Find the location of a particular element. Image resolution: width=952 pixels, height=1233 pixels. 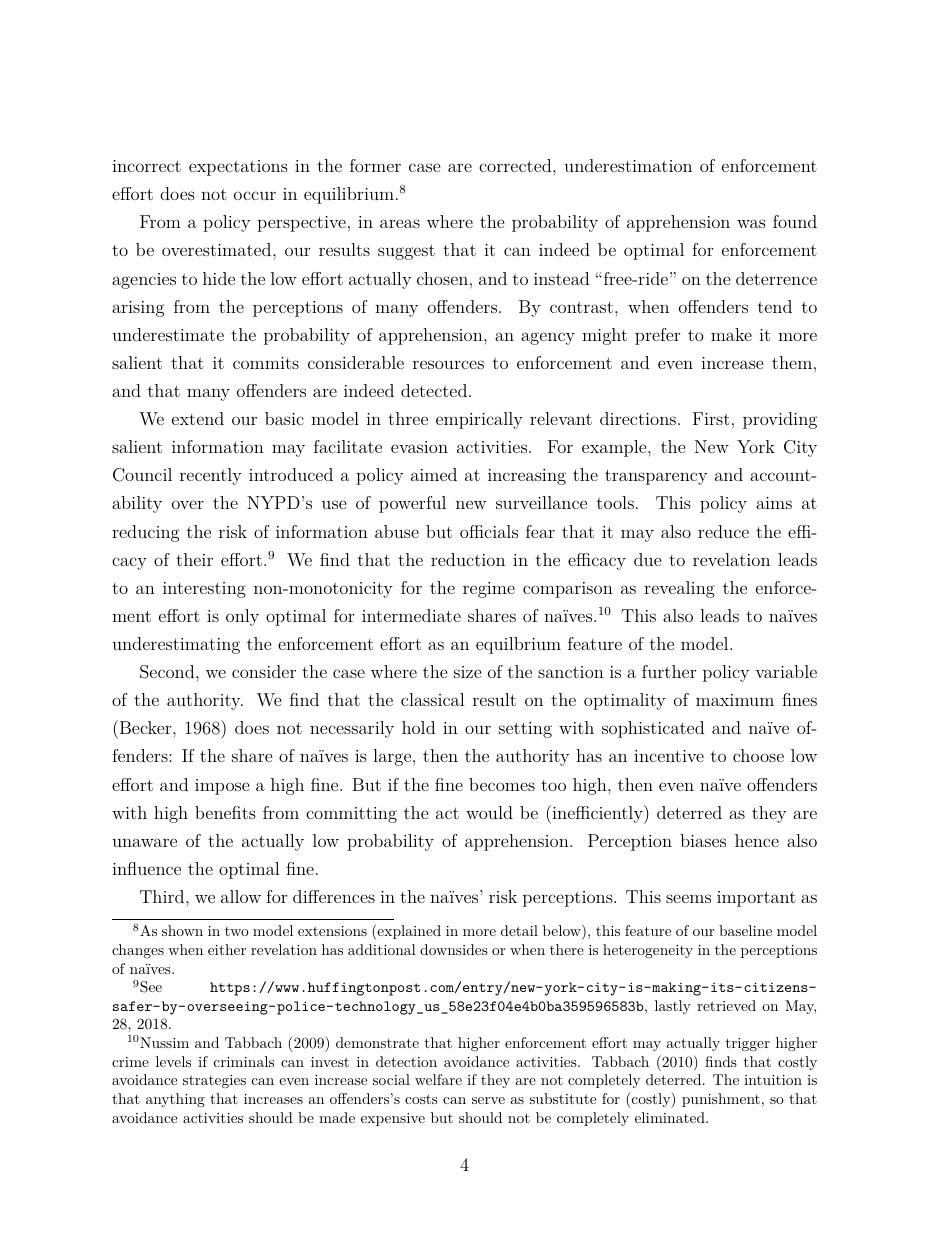

reduce is located at coordinates (723, 531).
